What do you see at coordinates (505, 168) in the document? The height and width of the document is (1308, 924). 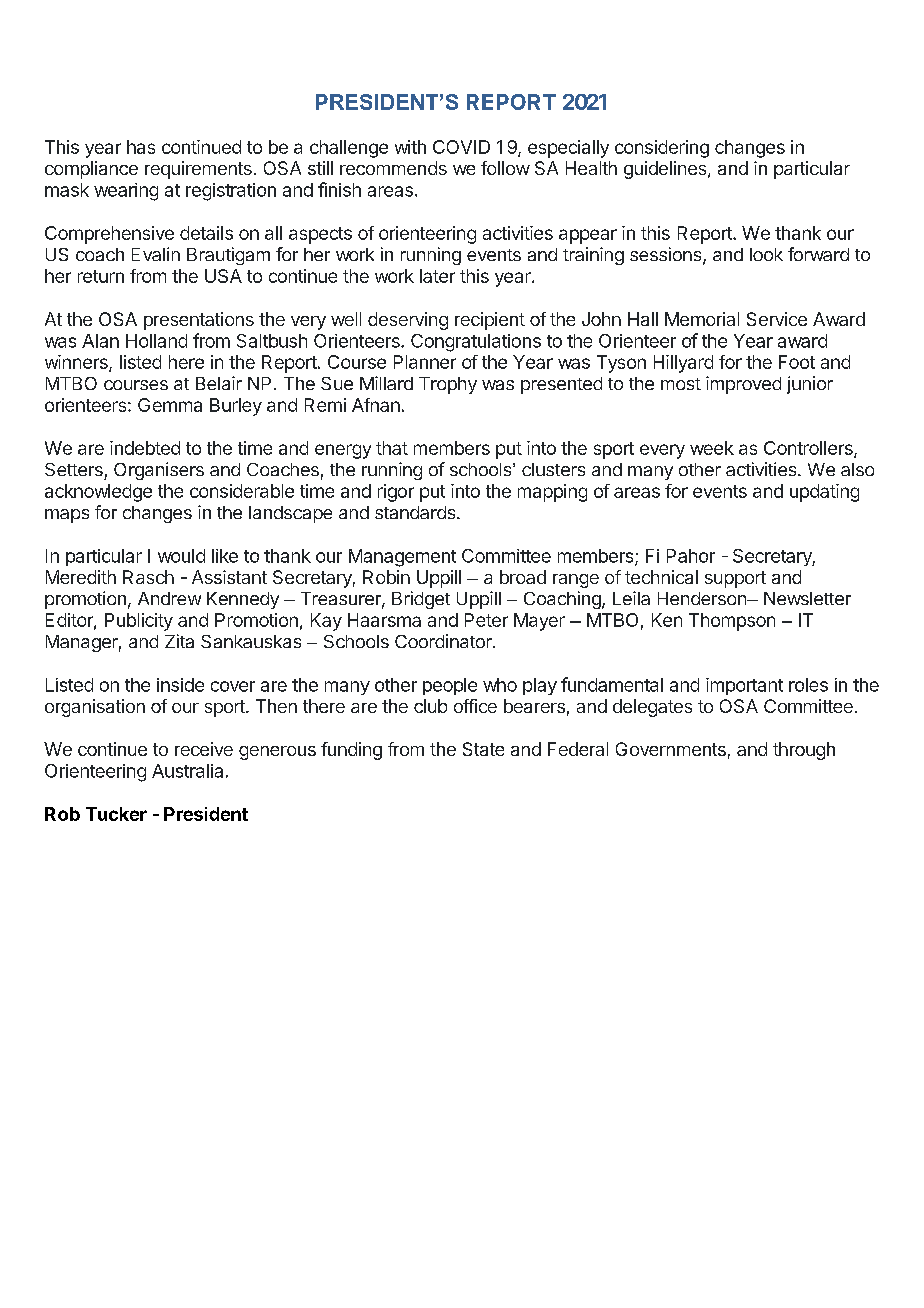 I see `follow` at bounding box center [505, 168].
